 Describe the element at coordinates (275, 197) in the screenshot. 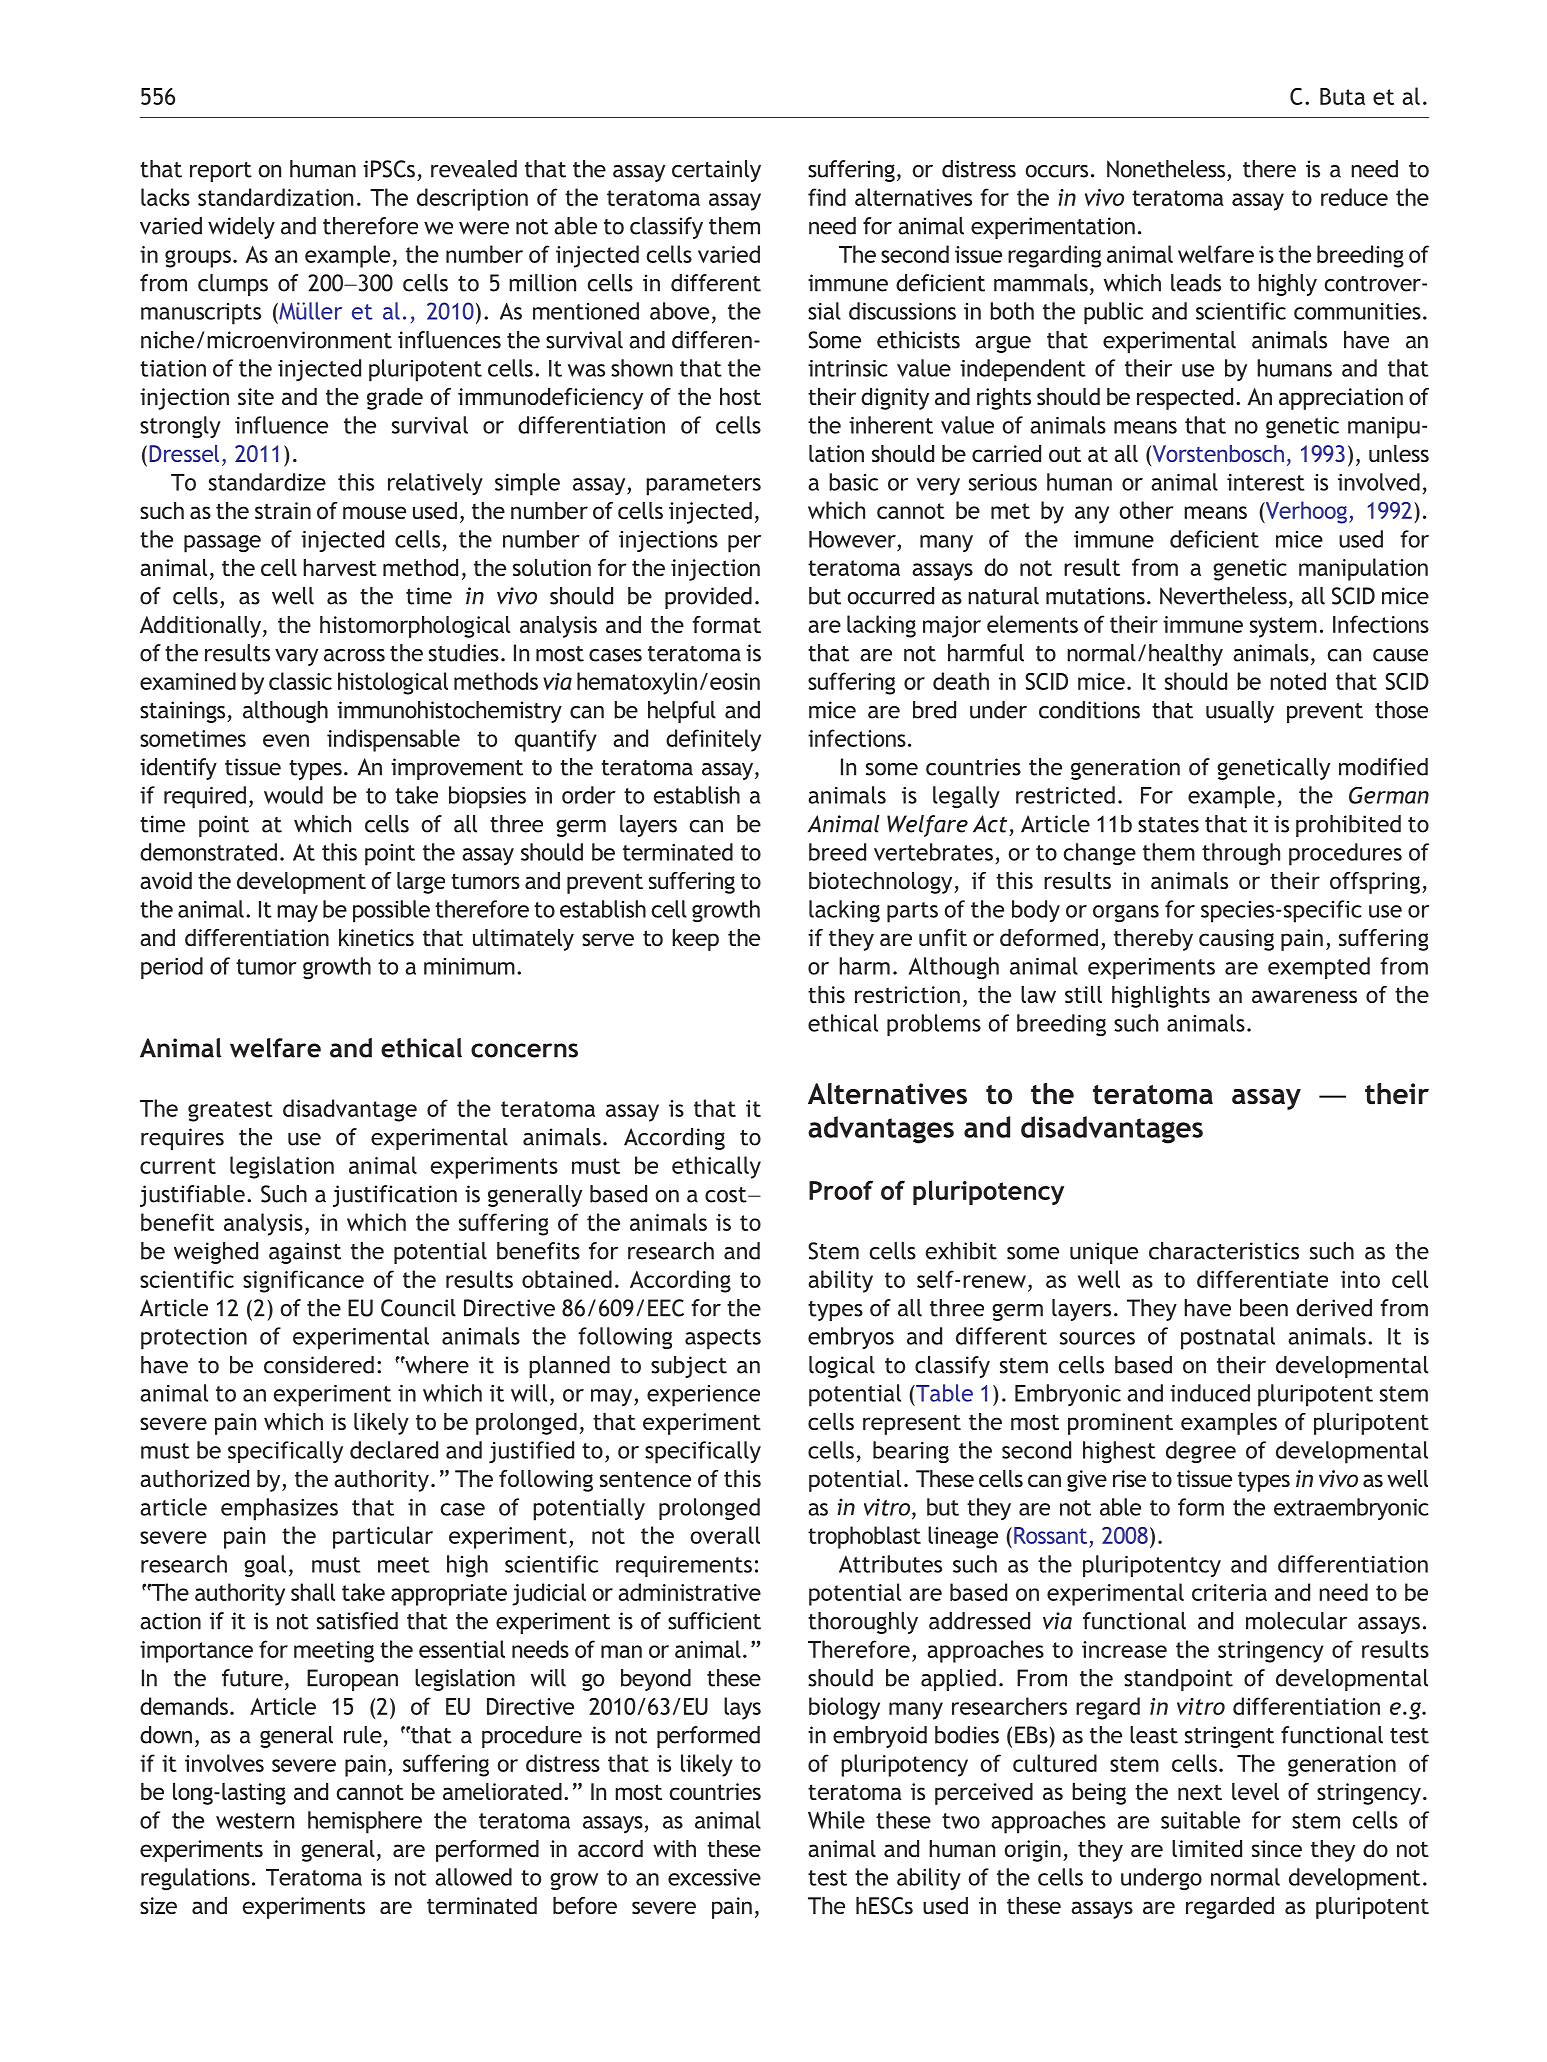

I see `standardization` at that location.
